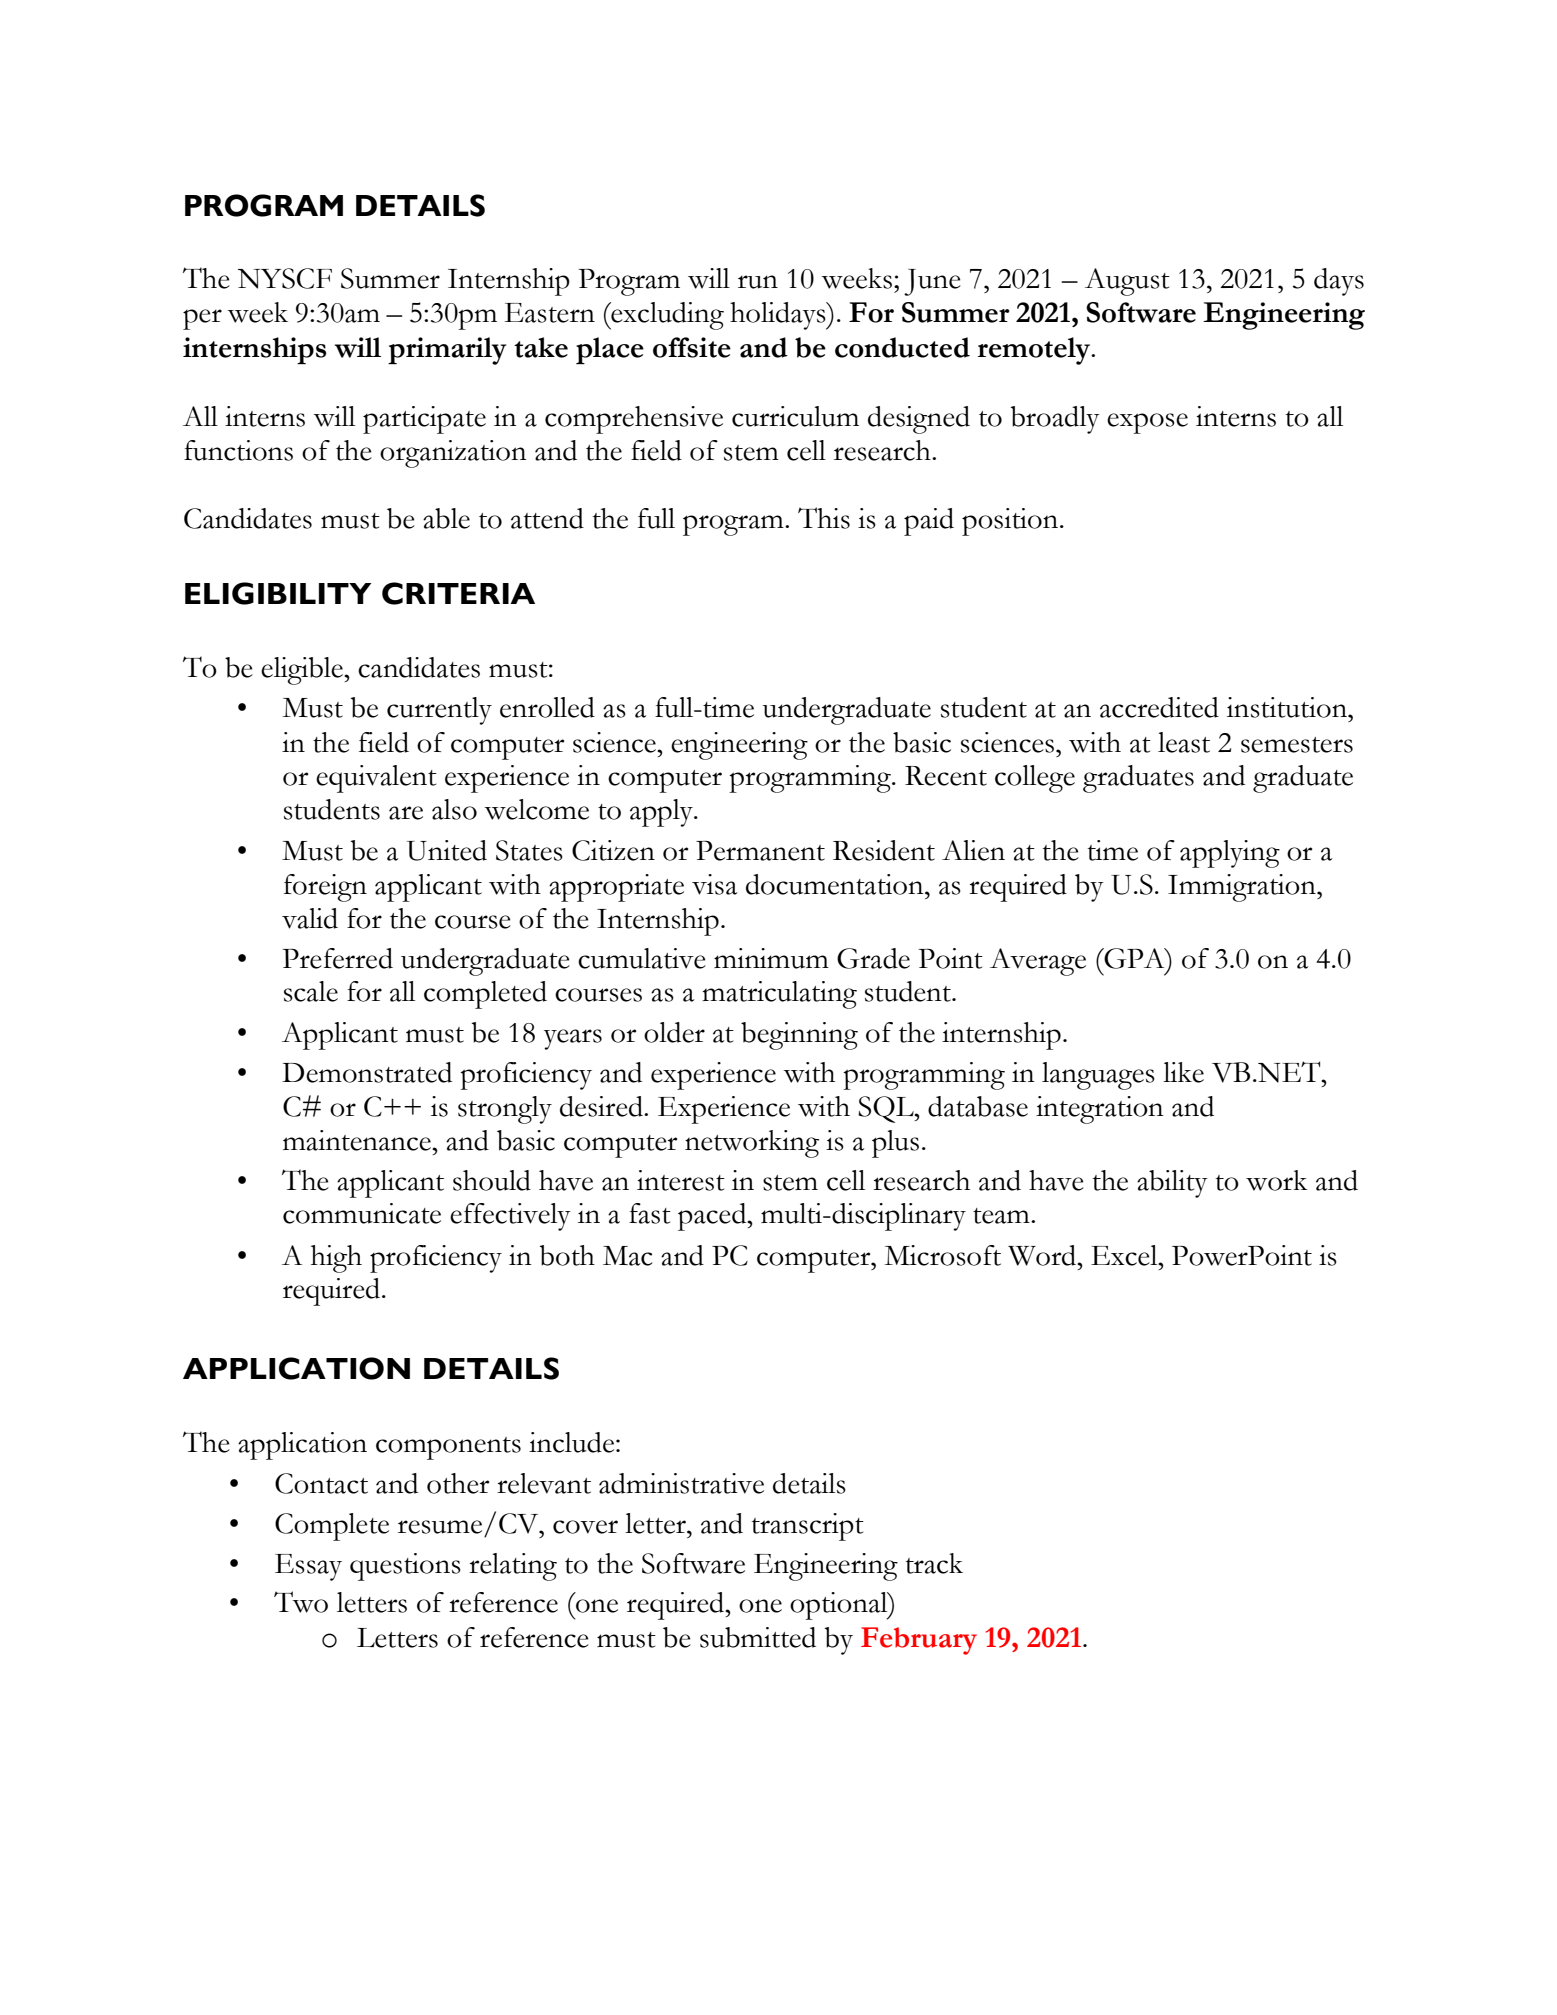  Describe the element at coordinates (447, 351) in the document. I see `primarily` at that location.
